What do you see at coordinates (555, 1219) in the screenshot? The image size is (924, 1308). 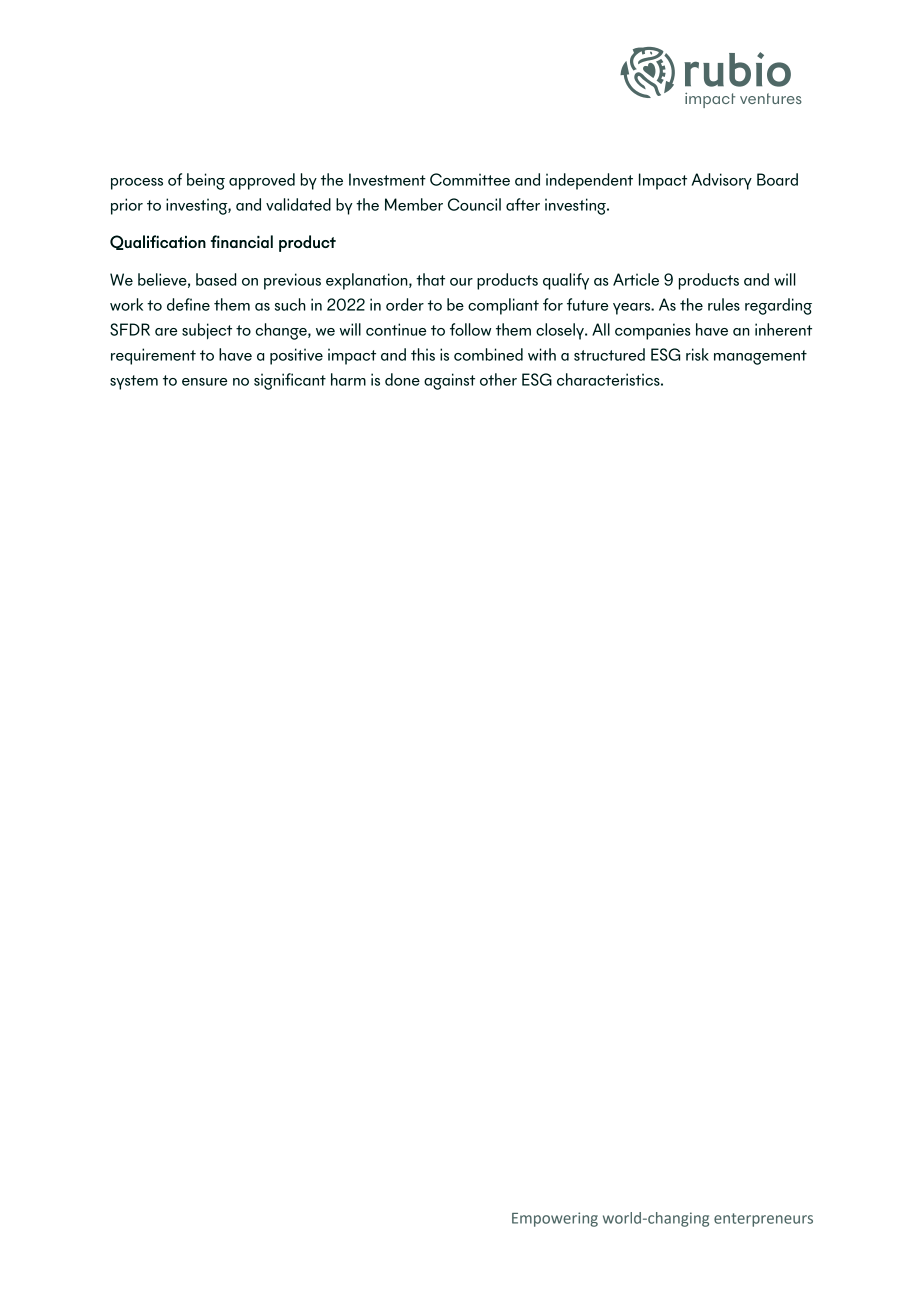 I see `Empowering` at bounding box center [555, 1219].
